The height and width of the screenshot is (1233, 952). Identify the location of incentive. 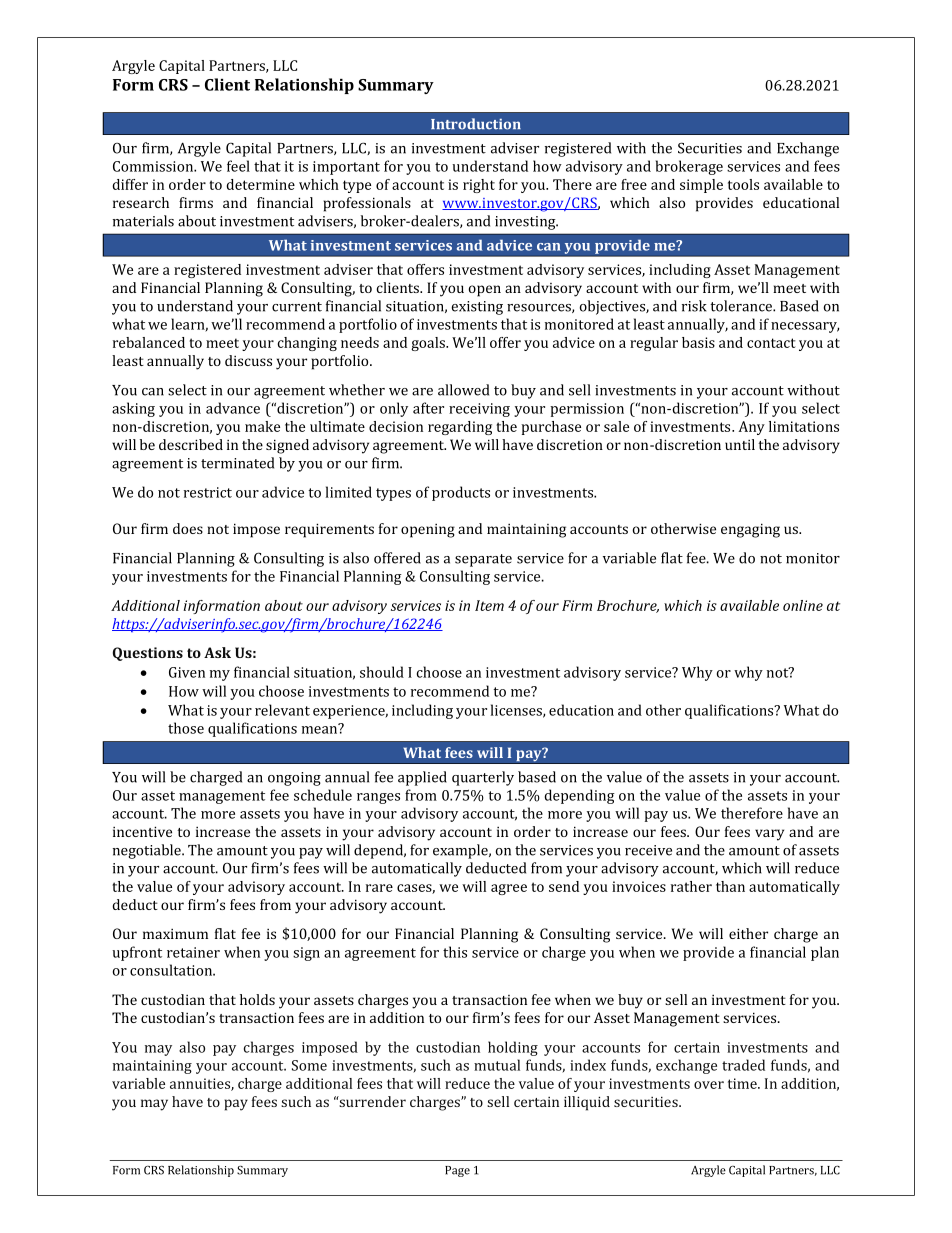
(142, 831).
